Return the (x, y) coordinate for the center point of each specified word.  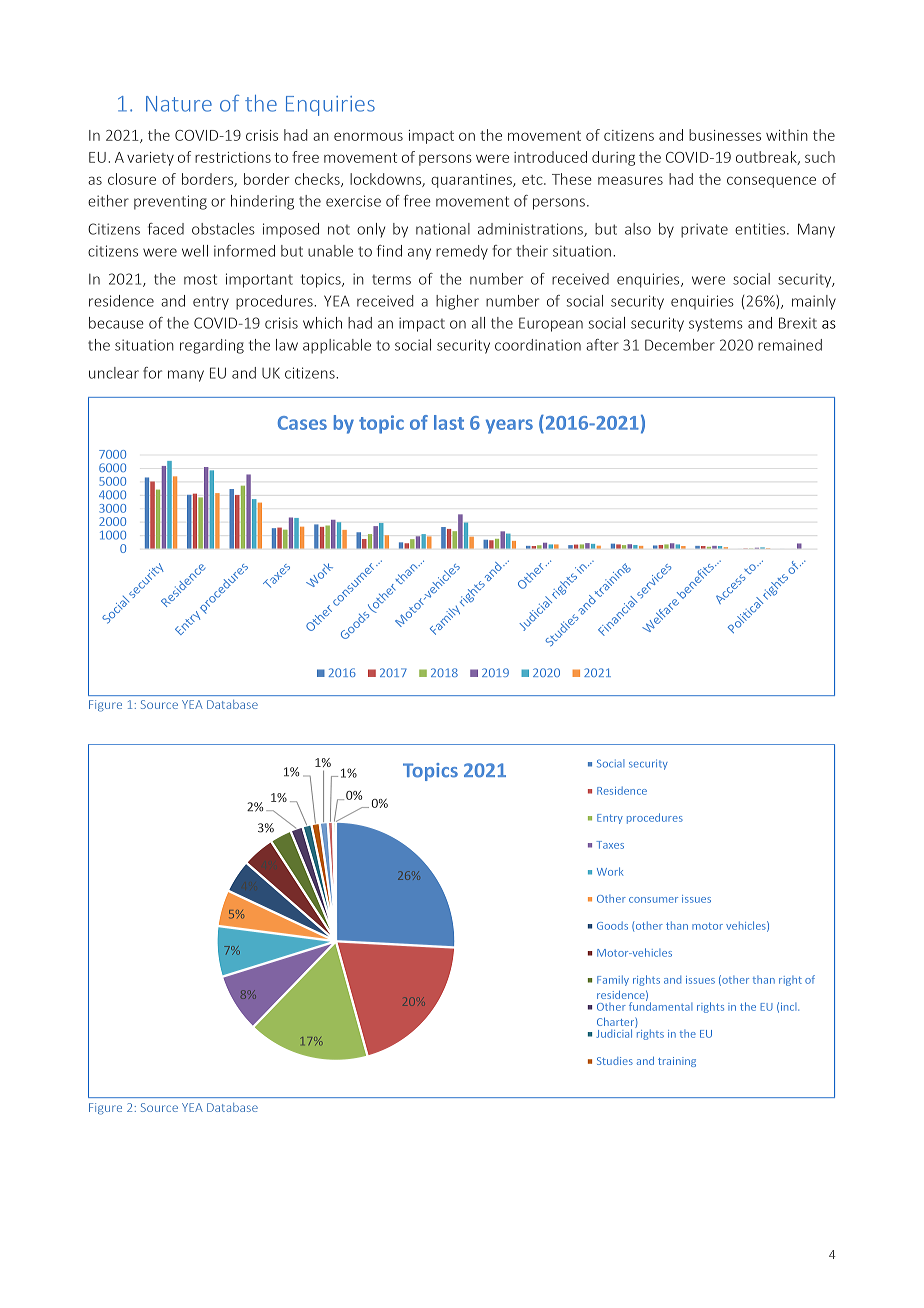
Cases (302, 423)
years (509, 426)
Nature (179, 104)
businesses (725, 135)
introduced (550, 157)
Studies (615, 1061)
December (680, 345)
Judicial (614, 1033)
